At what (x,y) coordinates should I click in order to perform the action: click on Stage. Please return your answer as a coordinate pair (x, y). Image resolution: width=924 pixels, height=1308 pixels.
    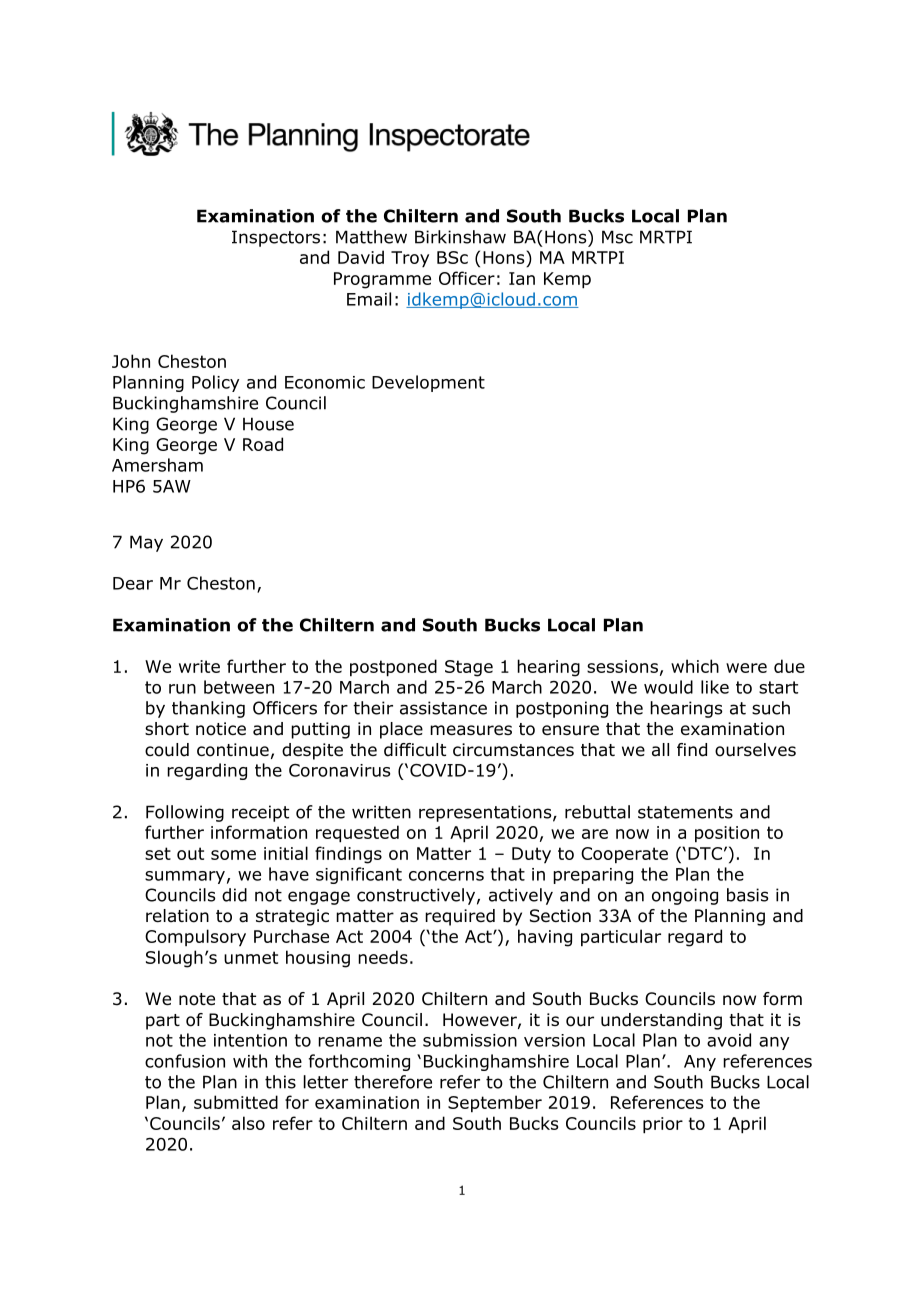
    Looking at the image, I should click on (469, 668).
